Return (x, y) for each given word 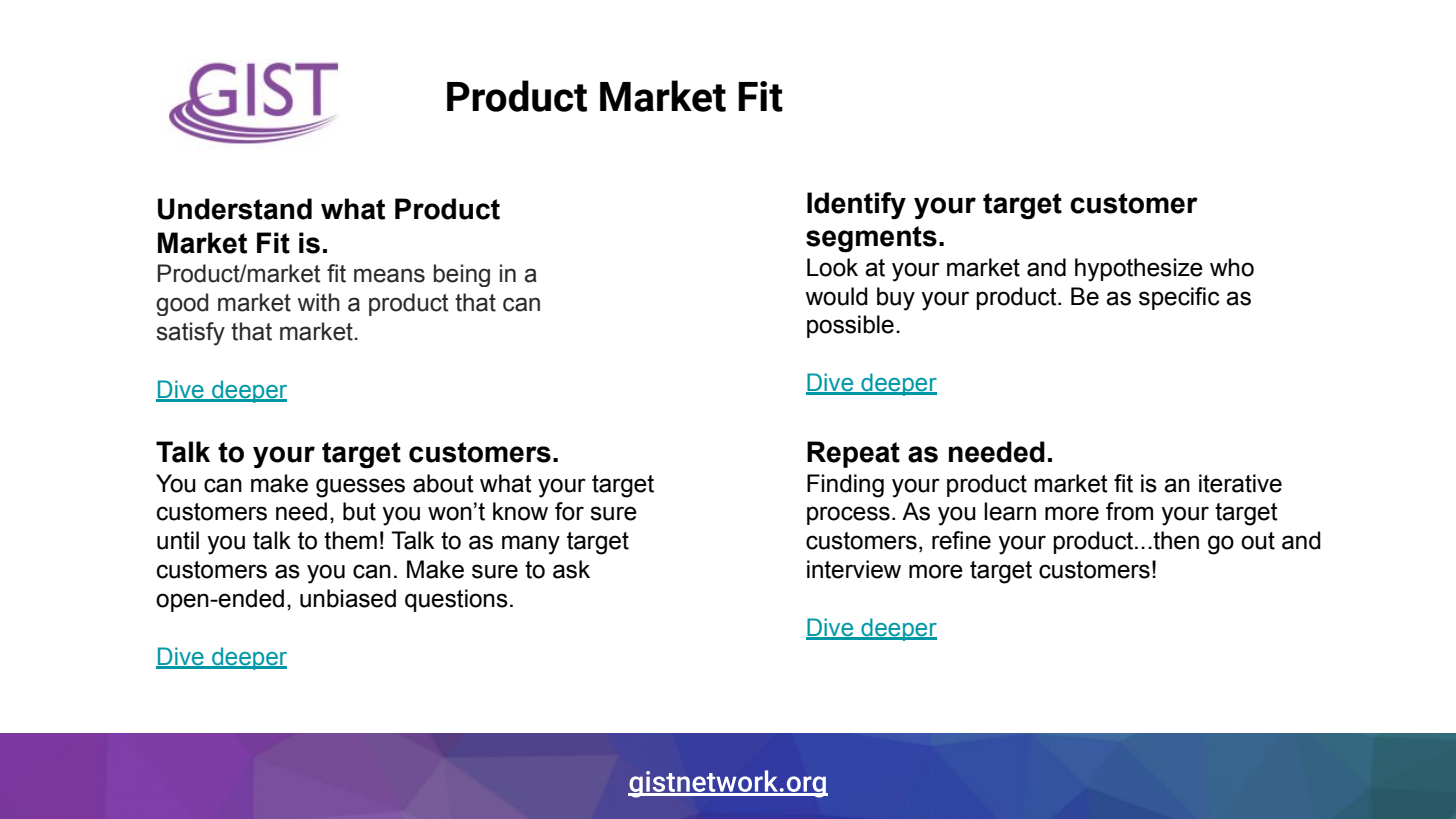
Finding (845, 486)
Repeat (853, 454)
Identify (856, 205)
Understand (235, 209)
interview (854, 569)
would (836, 296)
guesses (360, 488)
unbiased (348, 598)
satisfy (191, 334)
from (1129, 511)
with (319, 302)
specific (1179, 298)
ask (571, 569)
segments (871, 239)
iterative (1240, 483)
